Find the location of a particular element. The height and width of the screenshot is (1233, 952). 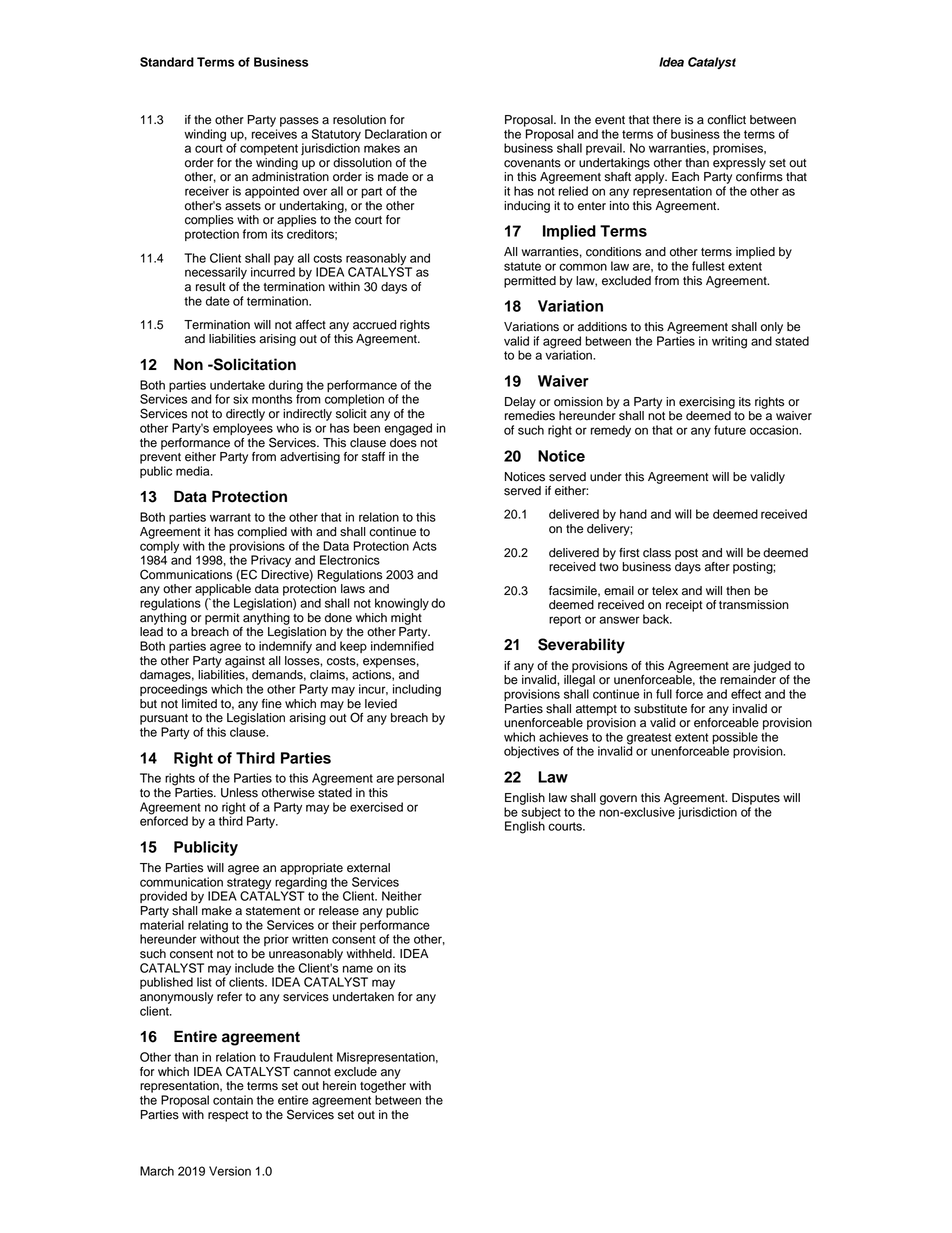

respect is located at coordinates (228, 1116).
